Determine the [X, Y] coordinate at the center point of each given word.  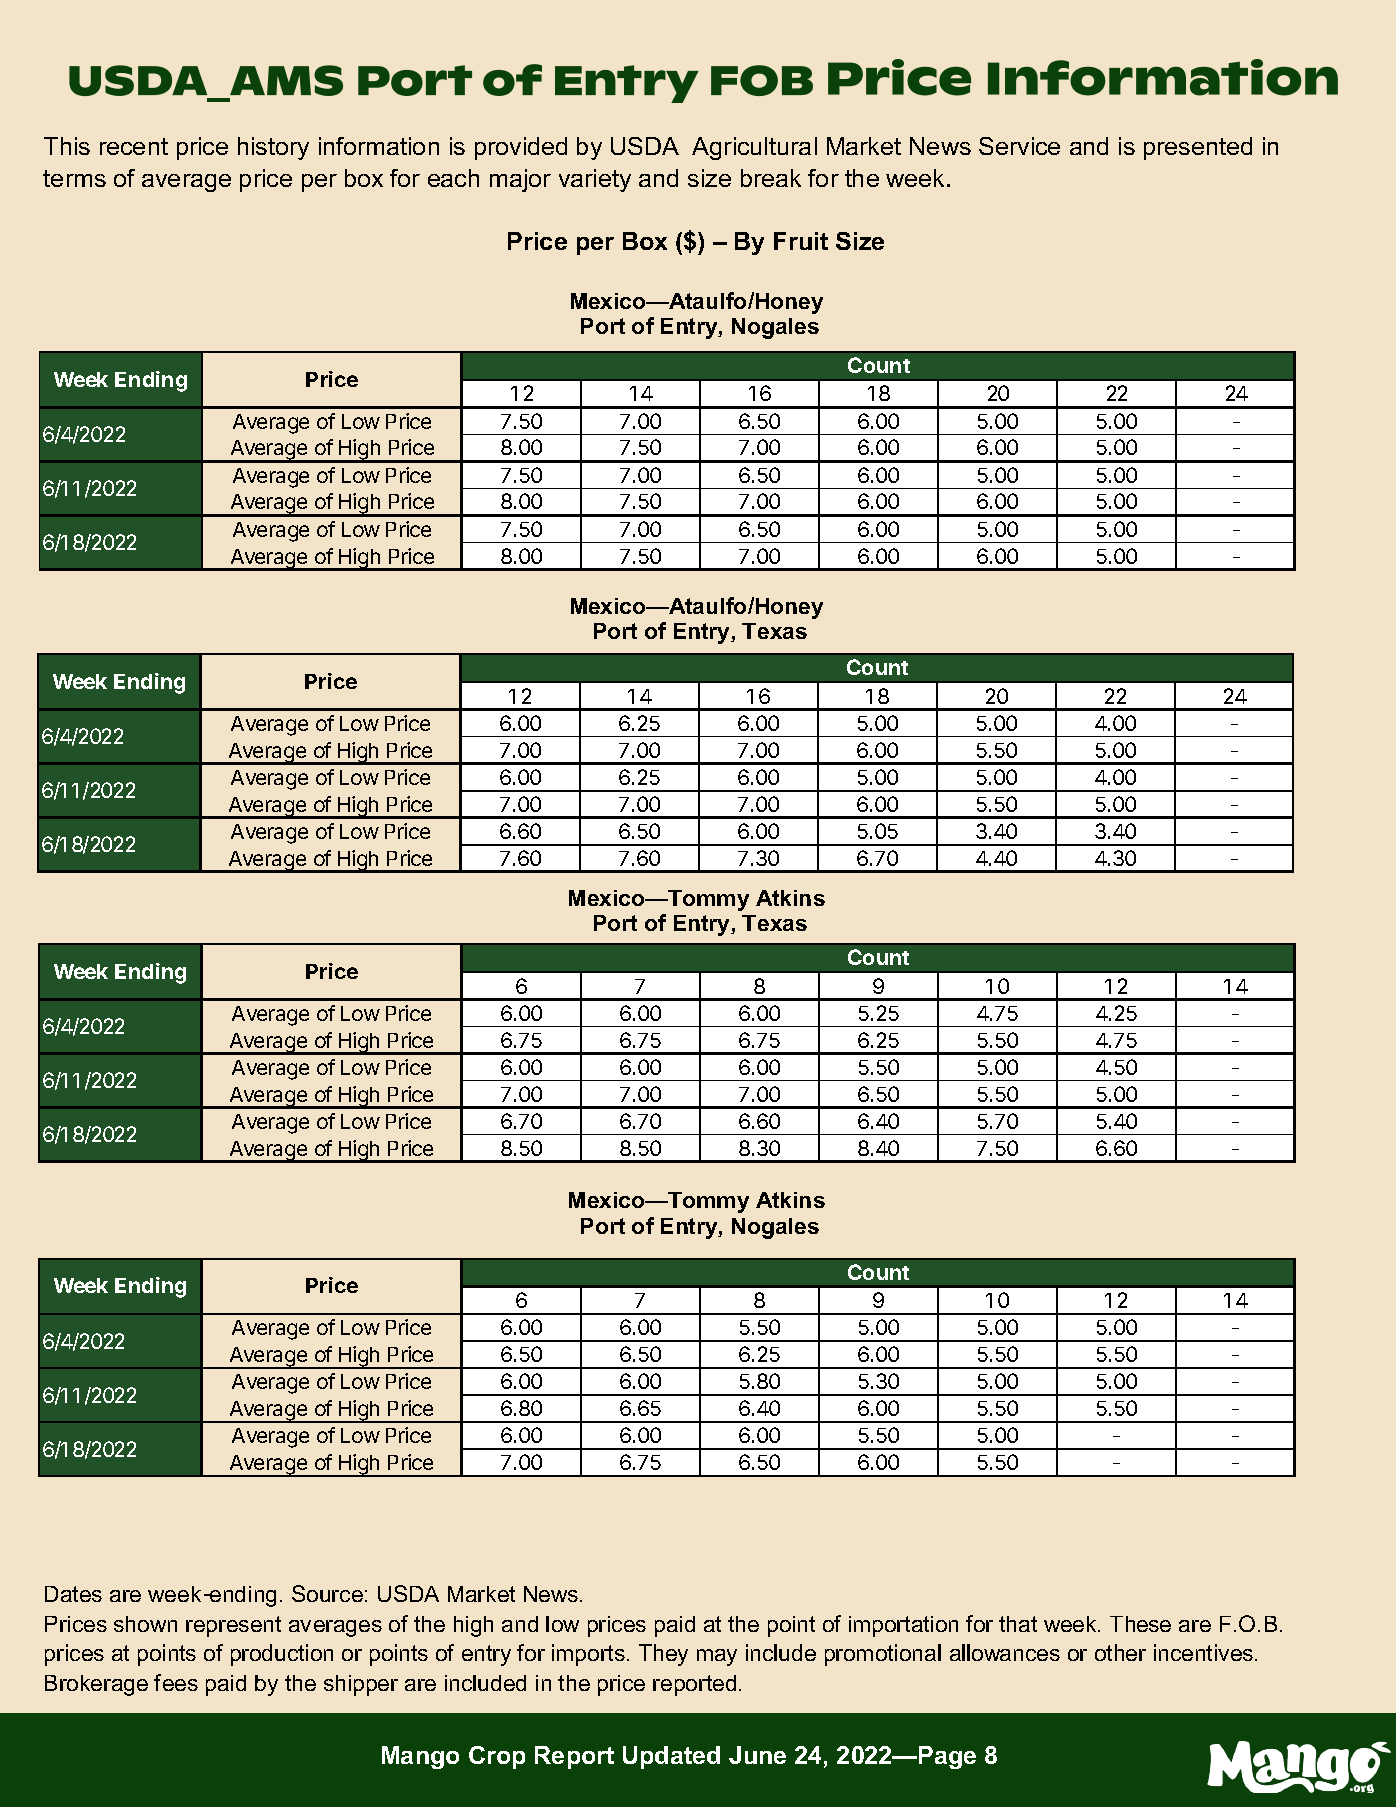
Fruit [801, 241]
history [273, 148]
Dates [73, 1594]
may [717, 1657]
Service [1019, 146]
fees [176, 1682]
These [1140, 1624]
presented [1198, 148]
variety [595, 180]
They [663, 1655]
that [1018, 1624]
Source [327, 1593]
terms [74, 178]
